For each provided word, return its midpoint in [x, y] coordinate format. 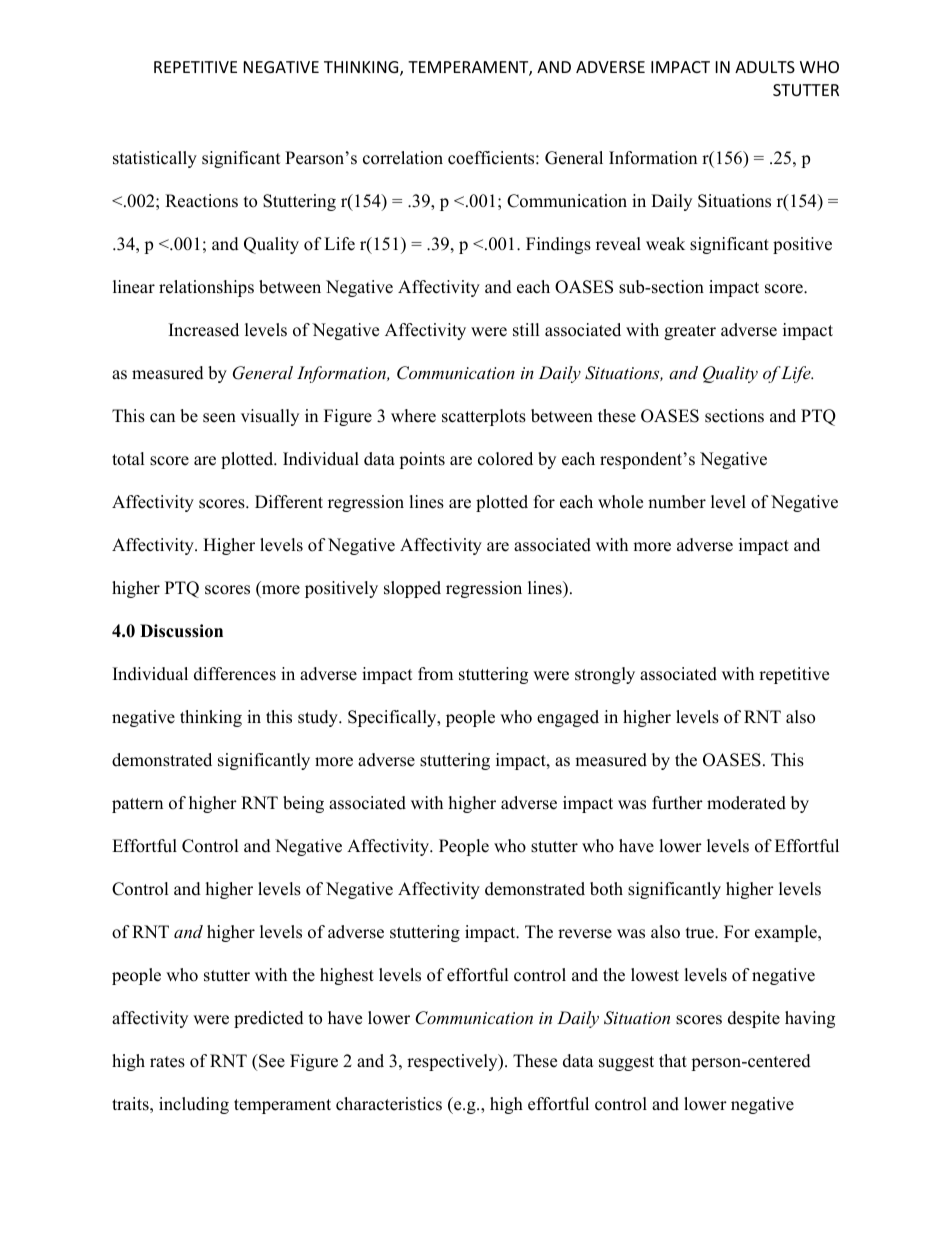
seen [219, 418]
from [435, 674]
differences [235, 674]
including [194, 1105]
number [677, 502]
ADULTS [765, 67]
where [413, 416]
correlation [403, 158]
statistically [155, 159]
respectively [453, 1062]
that [673, 1060]
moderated [746, 803]
